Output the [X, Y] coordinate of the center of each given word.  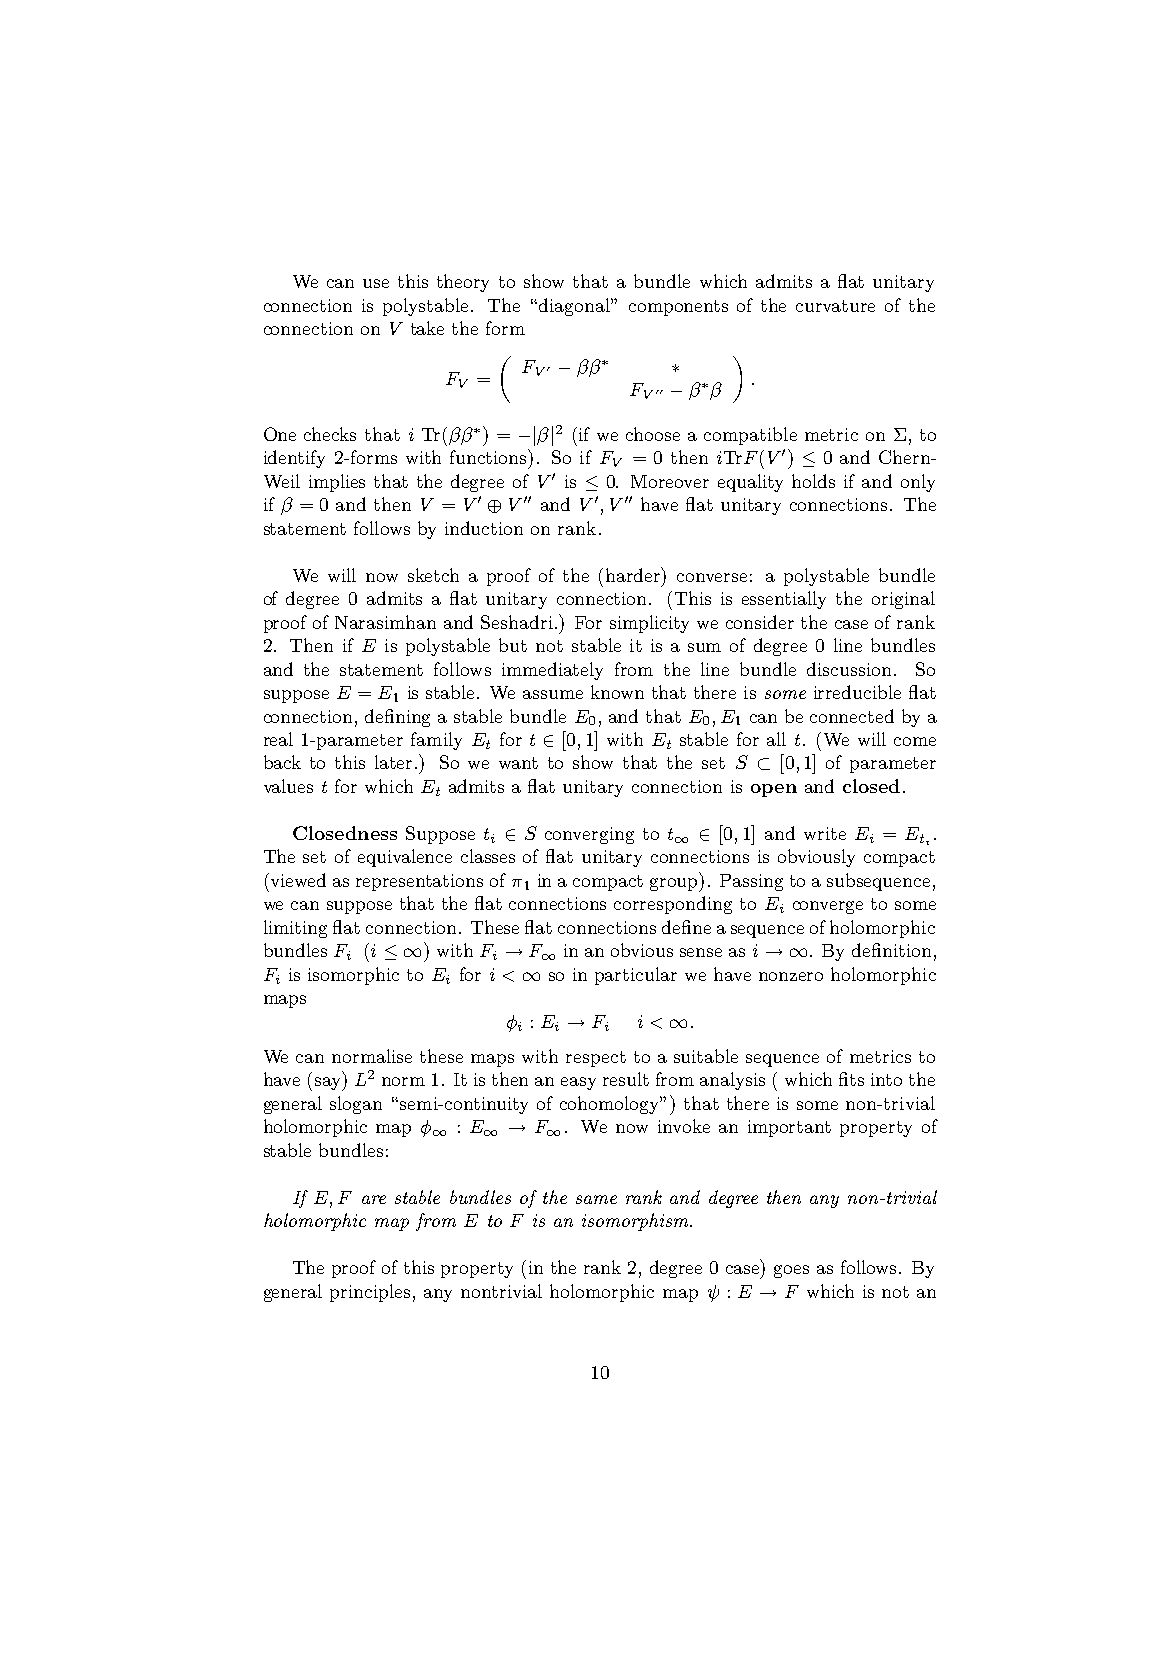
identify [294, 459]
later [395, 762]
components [678, 308]
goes [791, 1271]
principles [370, 1293]
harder [634, 574]
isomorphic [353, 976]
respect [596, 1059]
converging [589, 835]
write [825, 833]
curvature [835, 306]
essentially [784, 600]
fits [851, 1079]
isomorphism [636, 1222]
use [376, 283]
